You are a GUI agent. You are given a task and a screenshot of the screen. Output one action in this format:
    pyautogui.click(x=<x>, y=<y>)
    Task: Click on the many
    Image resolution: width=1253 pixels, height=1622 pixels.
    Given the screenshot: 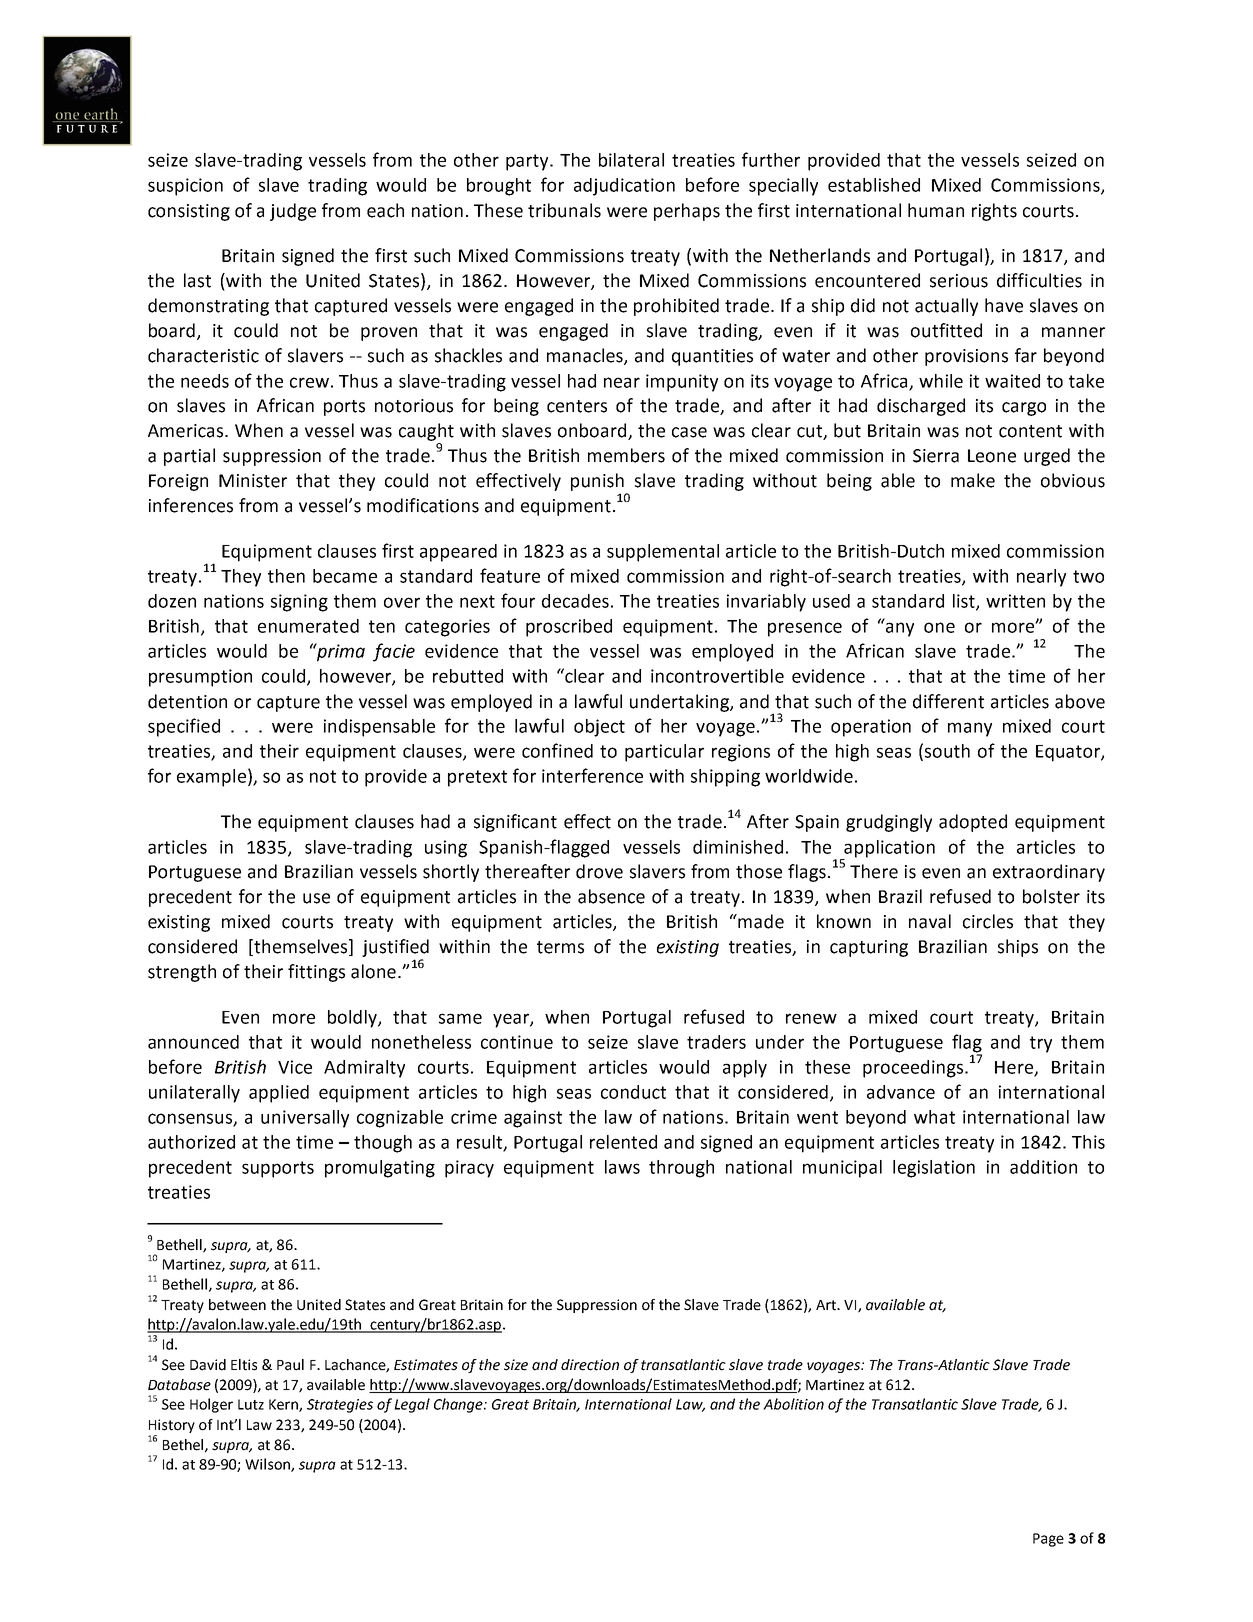 What is the action you would take?
    pyautogui.click(x=970, y=729)
